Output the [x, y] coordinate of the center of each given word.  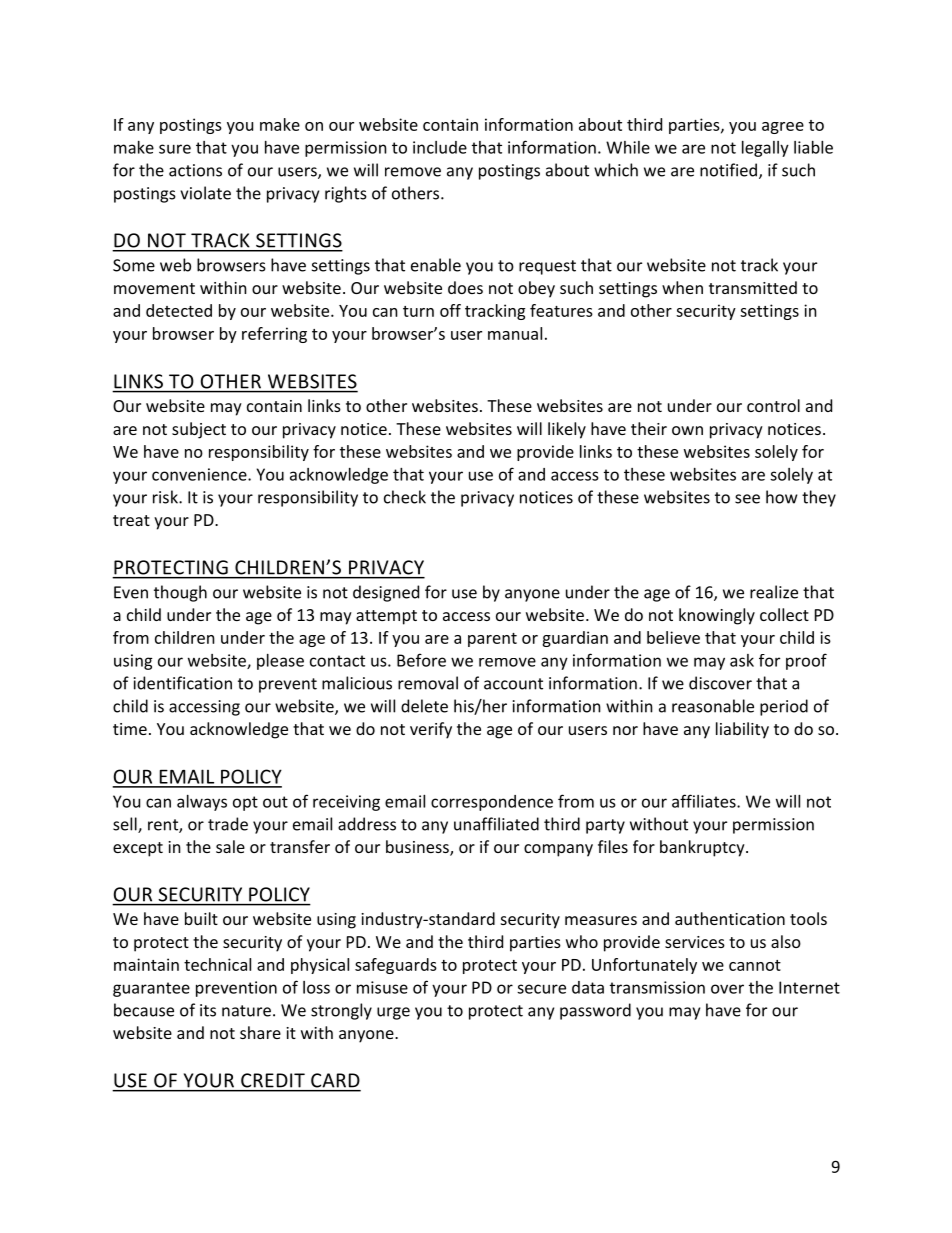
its [208, 1010]
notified [730, 171]
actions [195, 170]
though [180, 593]
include [440, 147]
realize [774, 592]
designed [386, 593]
